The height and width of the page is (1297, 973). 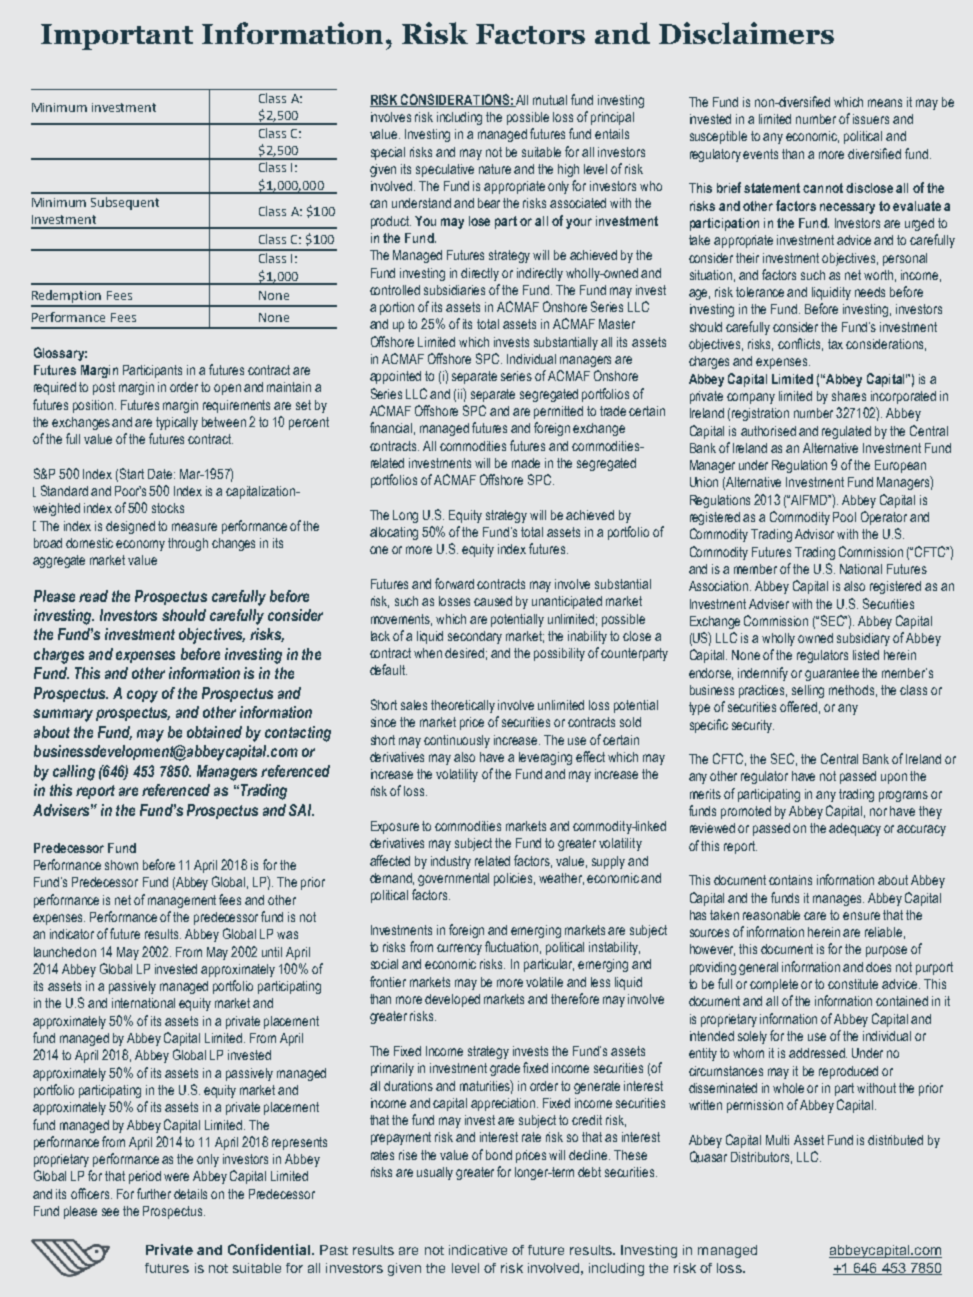 I want to click on means, so click(x=885, y=103).
